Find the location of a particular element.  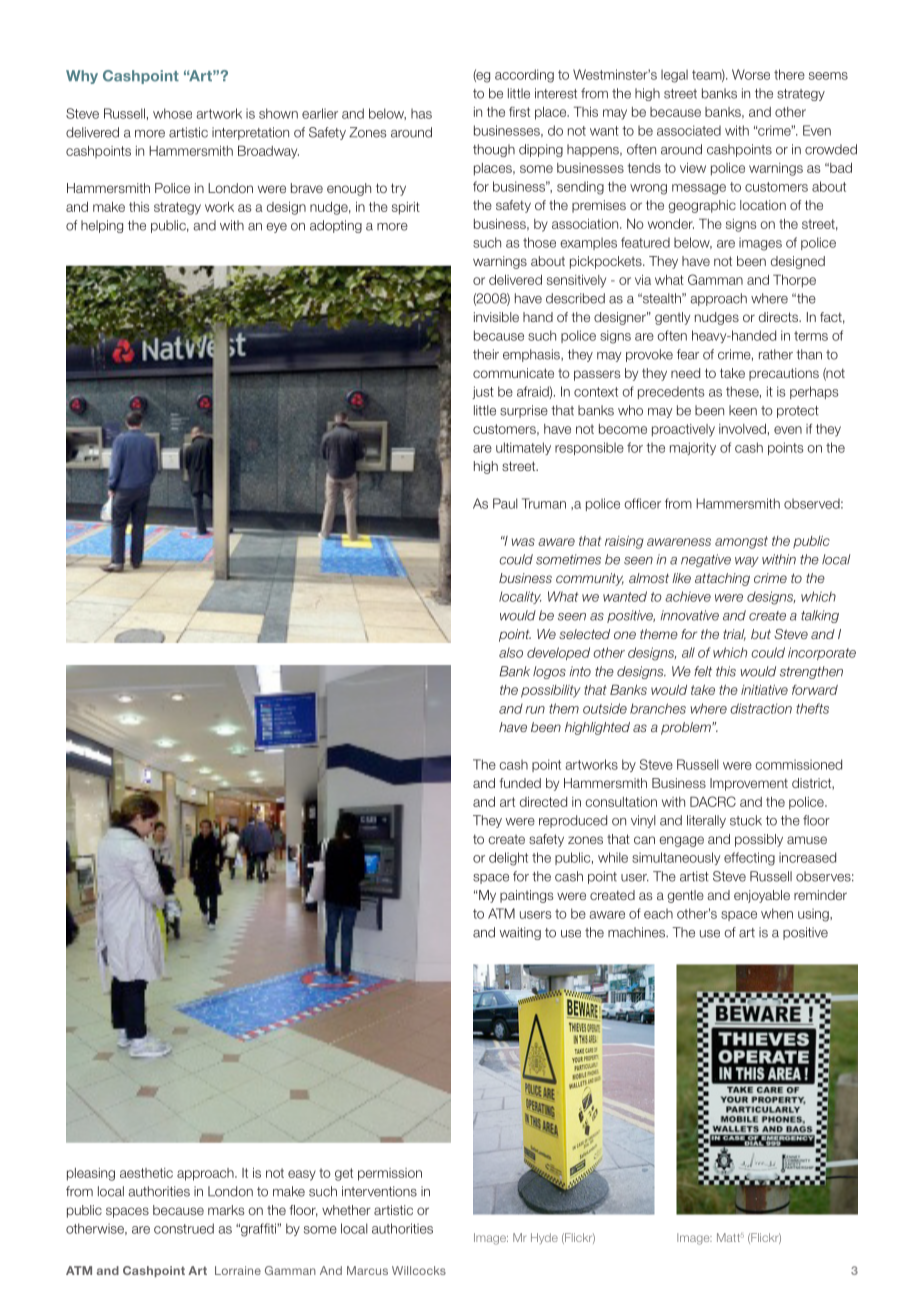

was is located at coordinates (523, 542).
